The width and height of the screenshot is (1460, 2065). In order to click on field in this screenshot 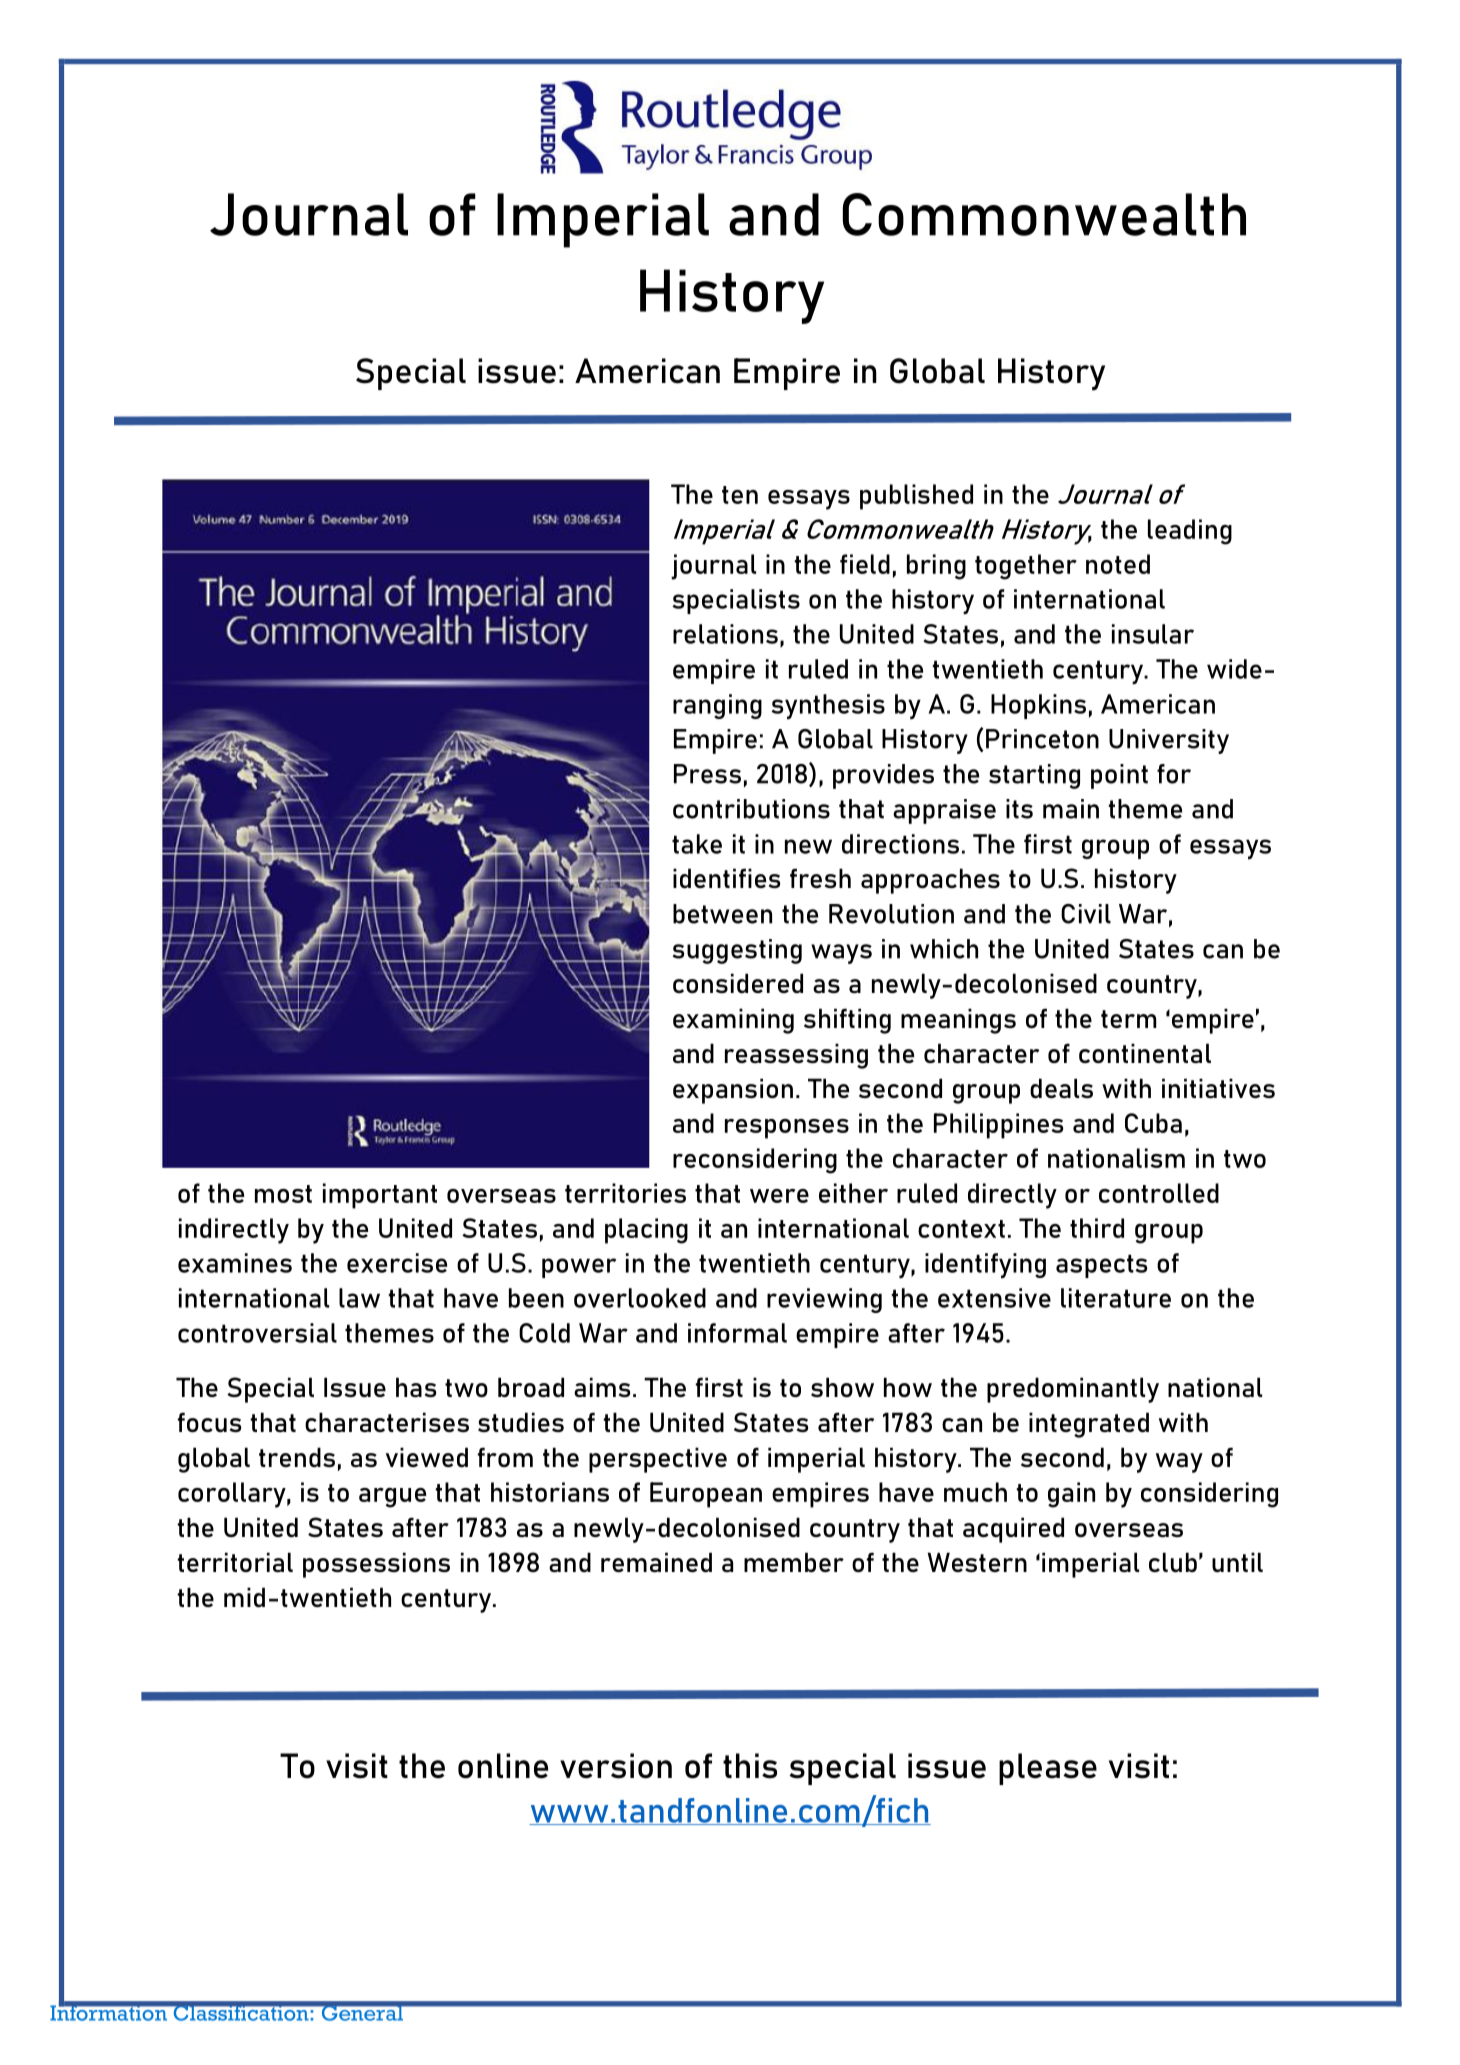, I will do `click(865, 564)`.
